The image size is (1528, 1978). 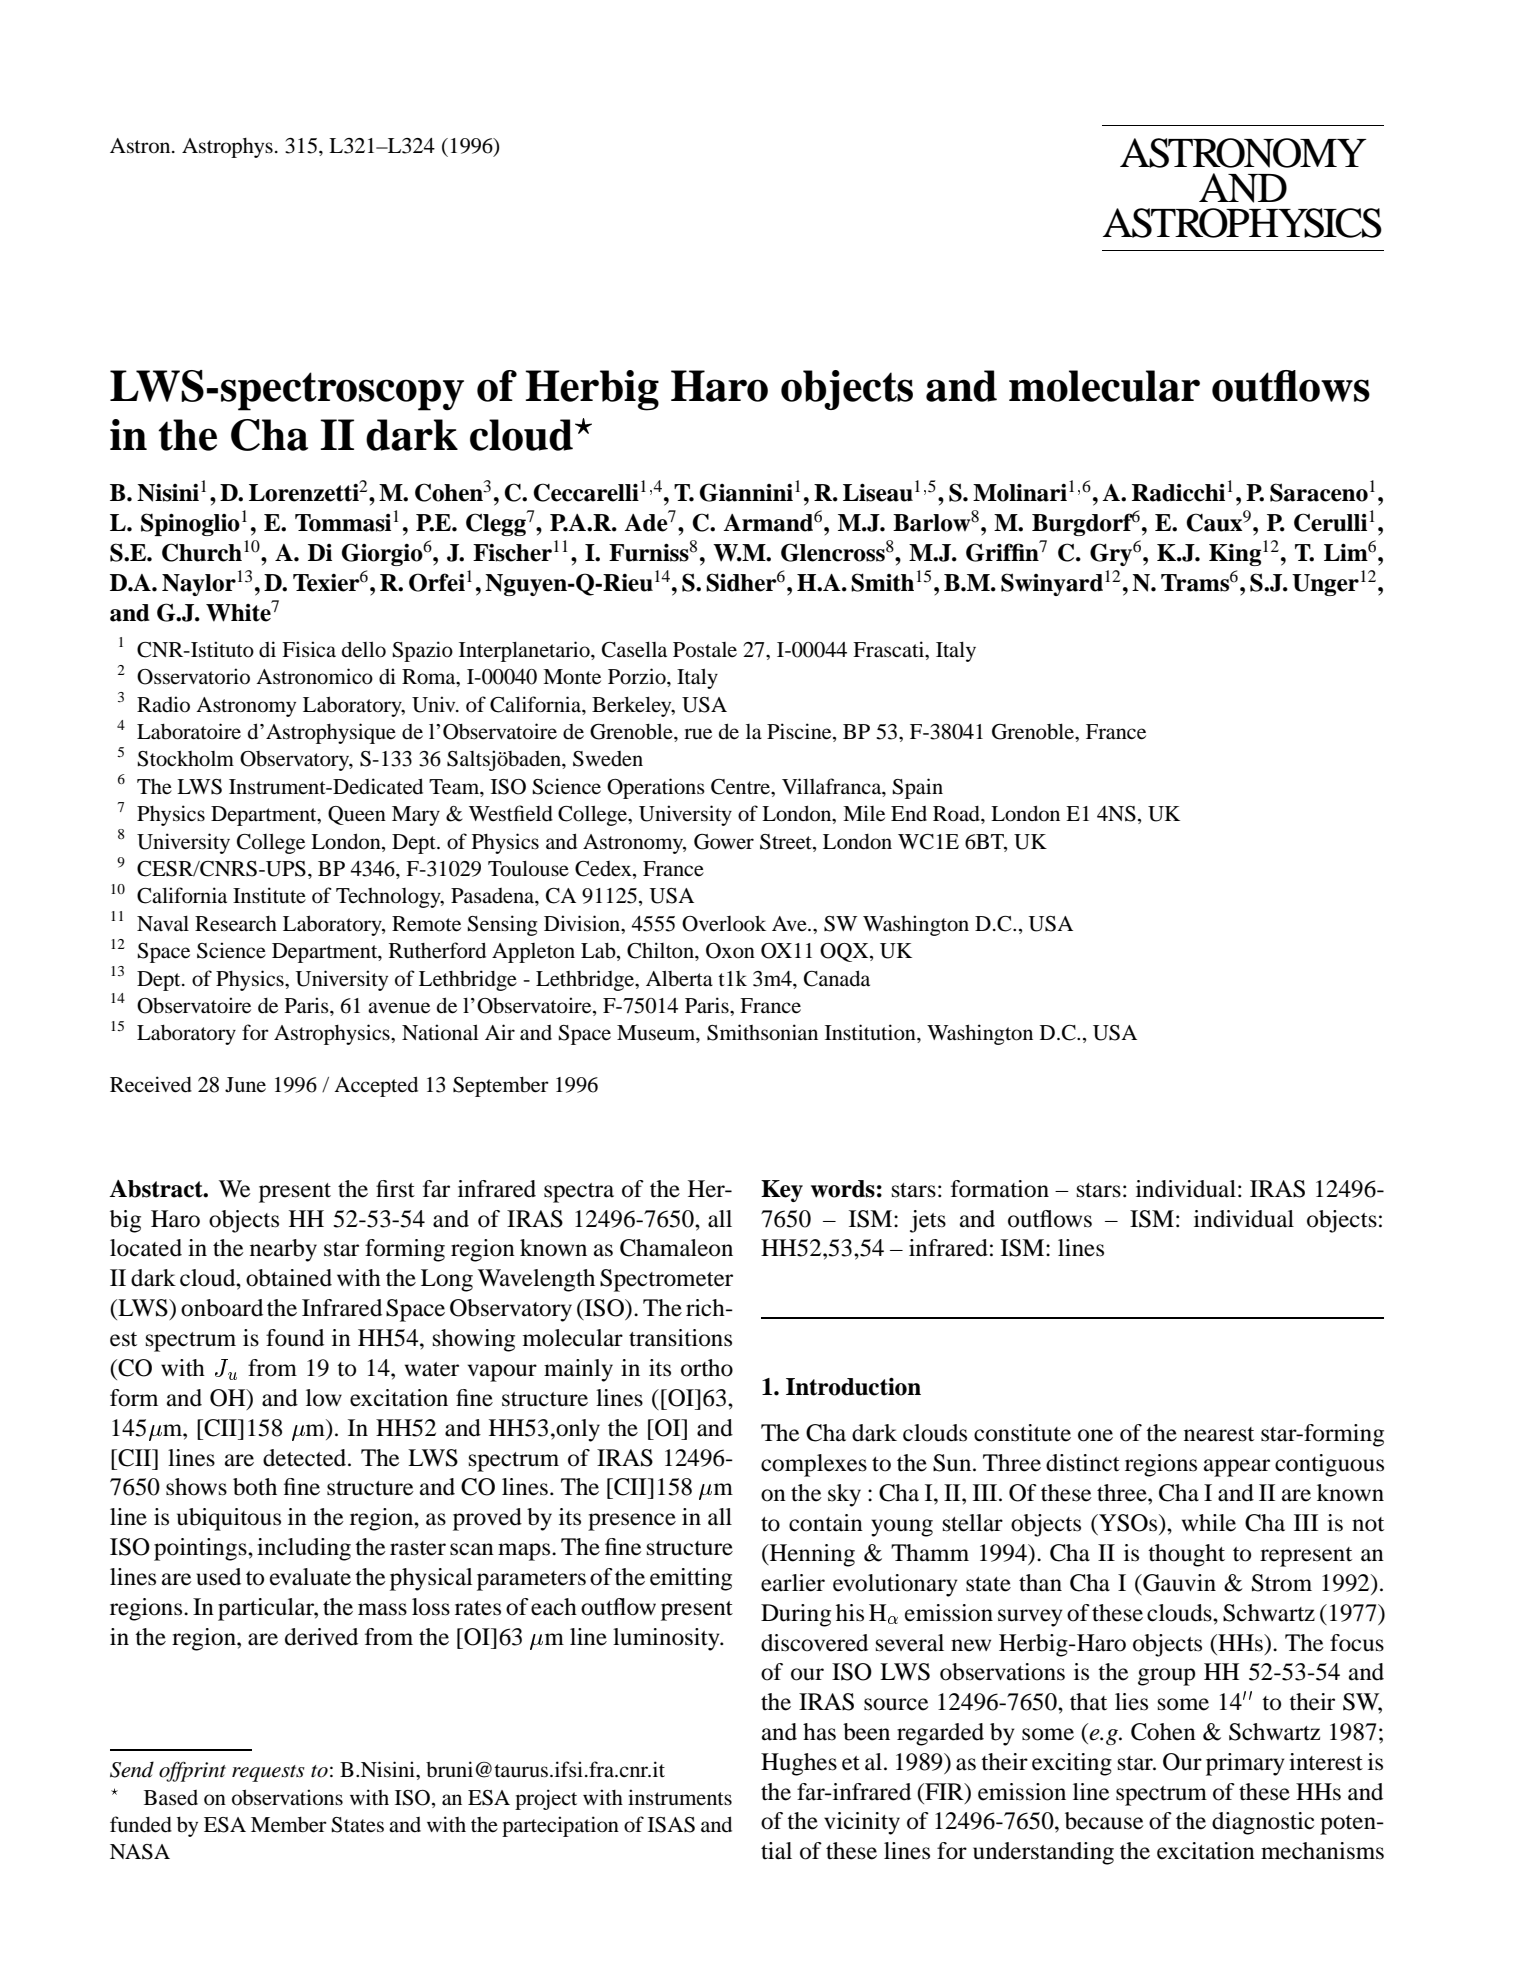 What do you see at coordinates (918, 788) in the screenshot?
I see `Spain` at bounding box center [918, 788].
